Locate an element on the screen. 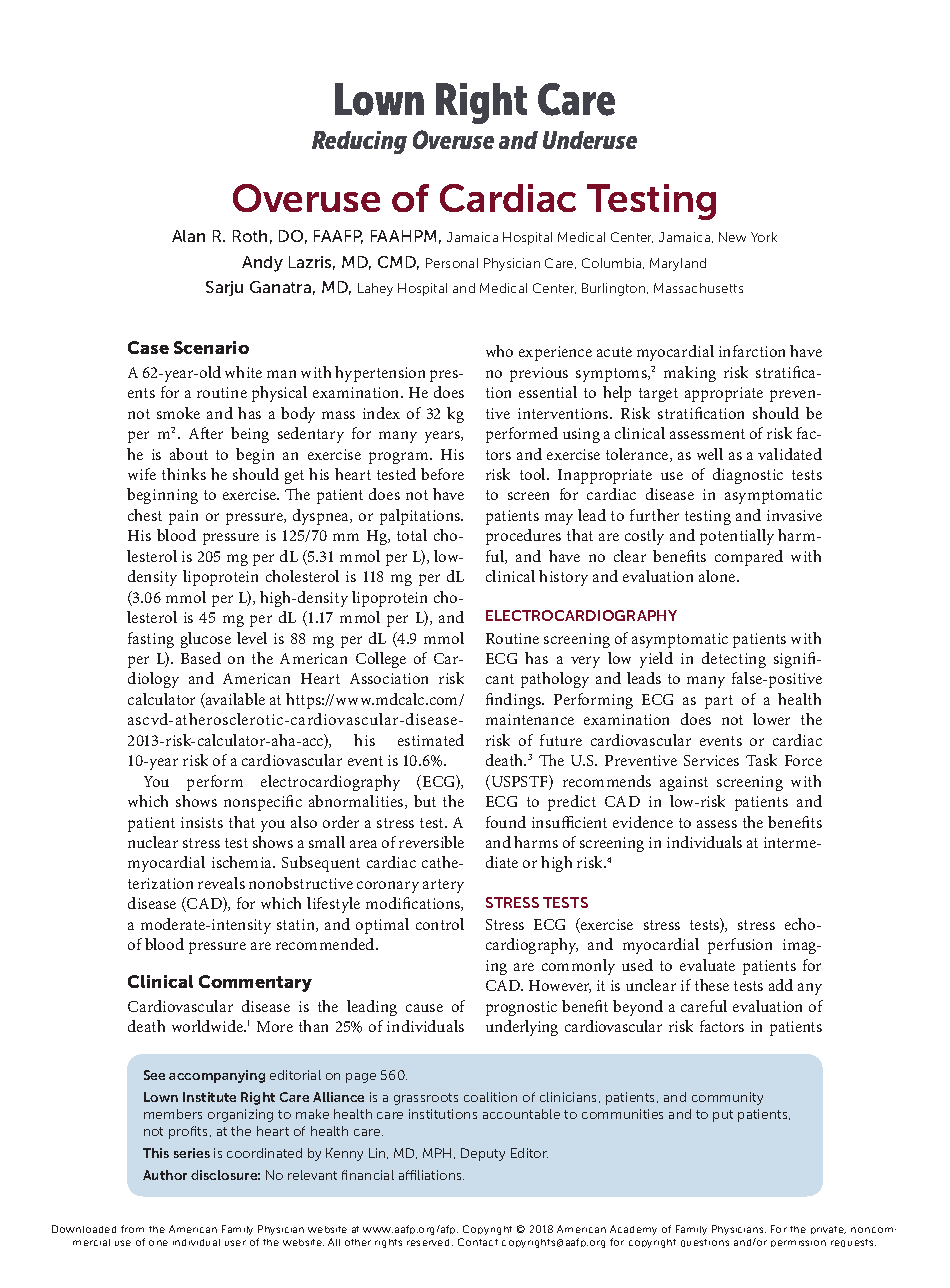 The width and height of the screenshot is (950, 1288). these is located at coordinates (712, 985).
